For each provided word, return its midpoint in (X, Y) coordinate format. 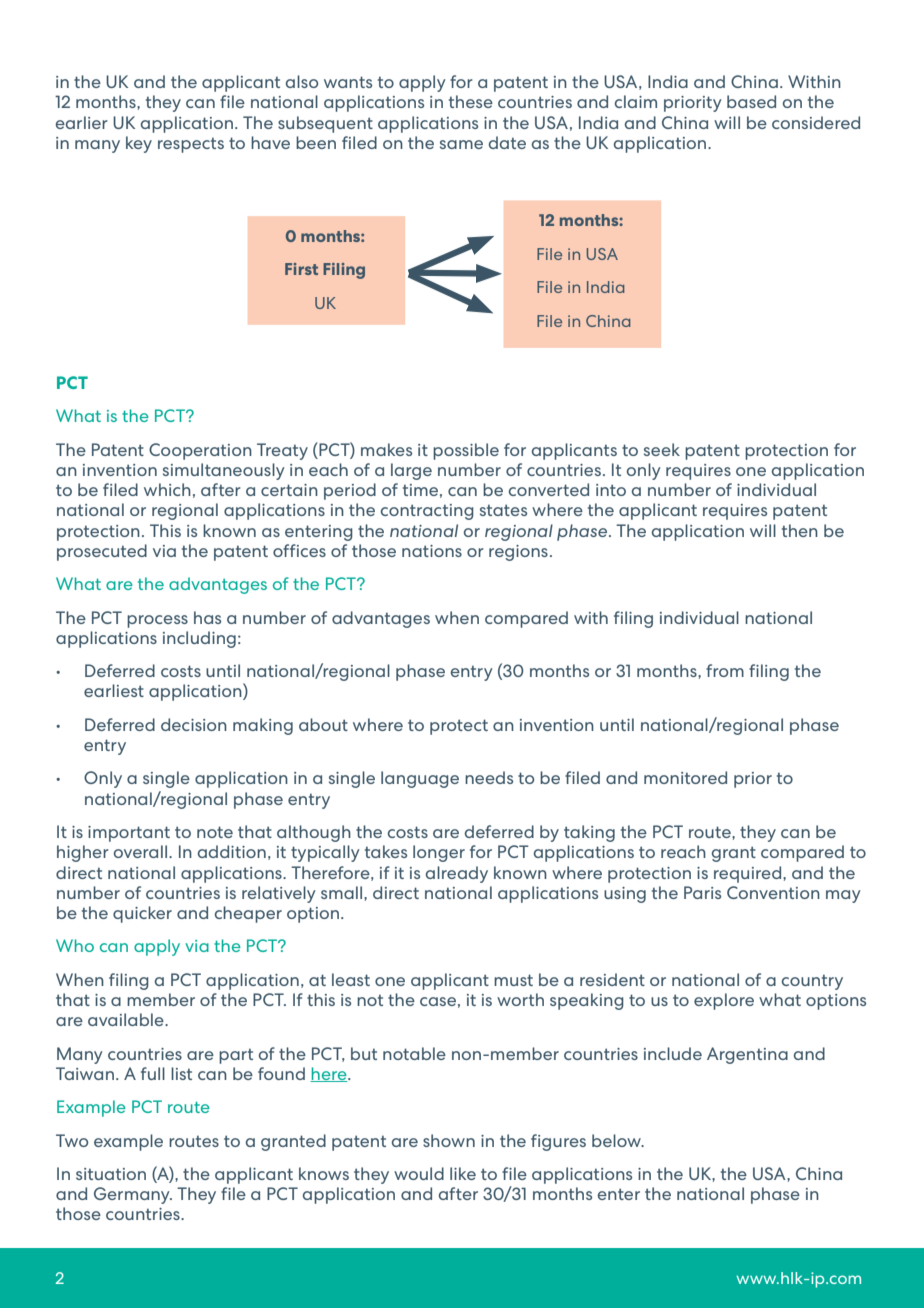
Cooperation (200, 451)
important (129, 834)
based (751, 101)
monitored (685, 777)
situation (111, 1174)
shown (449, 1140)
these (471, 101)
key (139, 144)
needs (489, 777)
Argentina (747, 1055)
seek (662, 449)
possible (466, 451)
